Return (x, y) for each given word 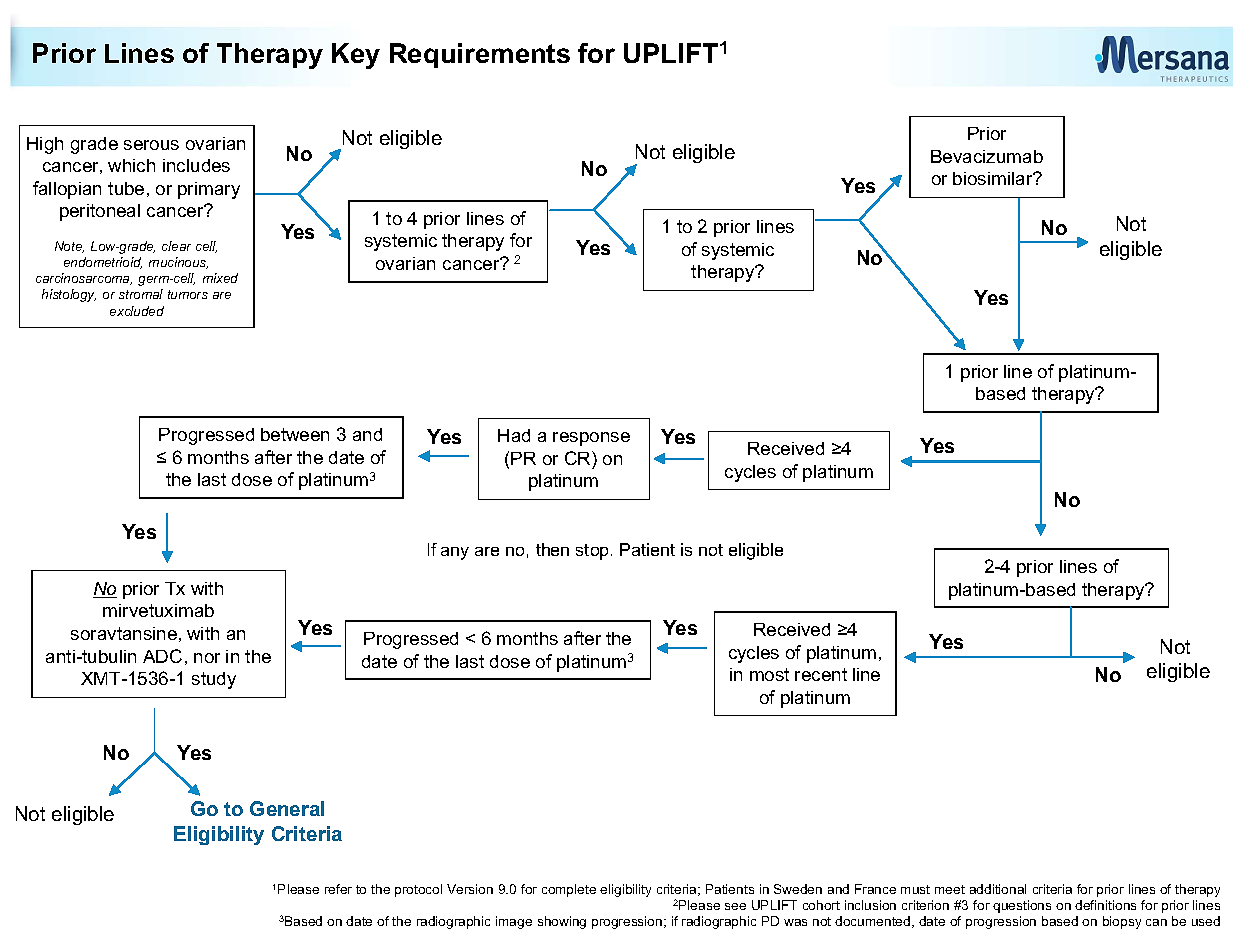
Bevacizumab (987, 156)
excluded (137, 311)
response (591, 439)
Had (514, 435)
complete (569, 890)
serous (151, 145)
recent (821, 674)
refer (338, 889)
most (769, 674)
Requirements (480, 55)
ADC (162, 656)
